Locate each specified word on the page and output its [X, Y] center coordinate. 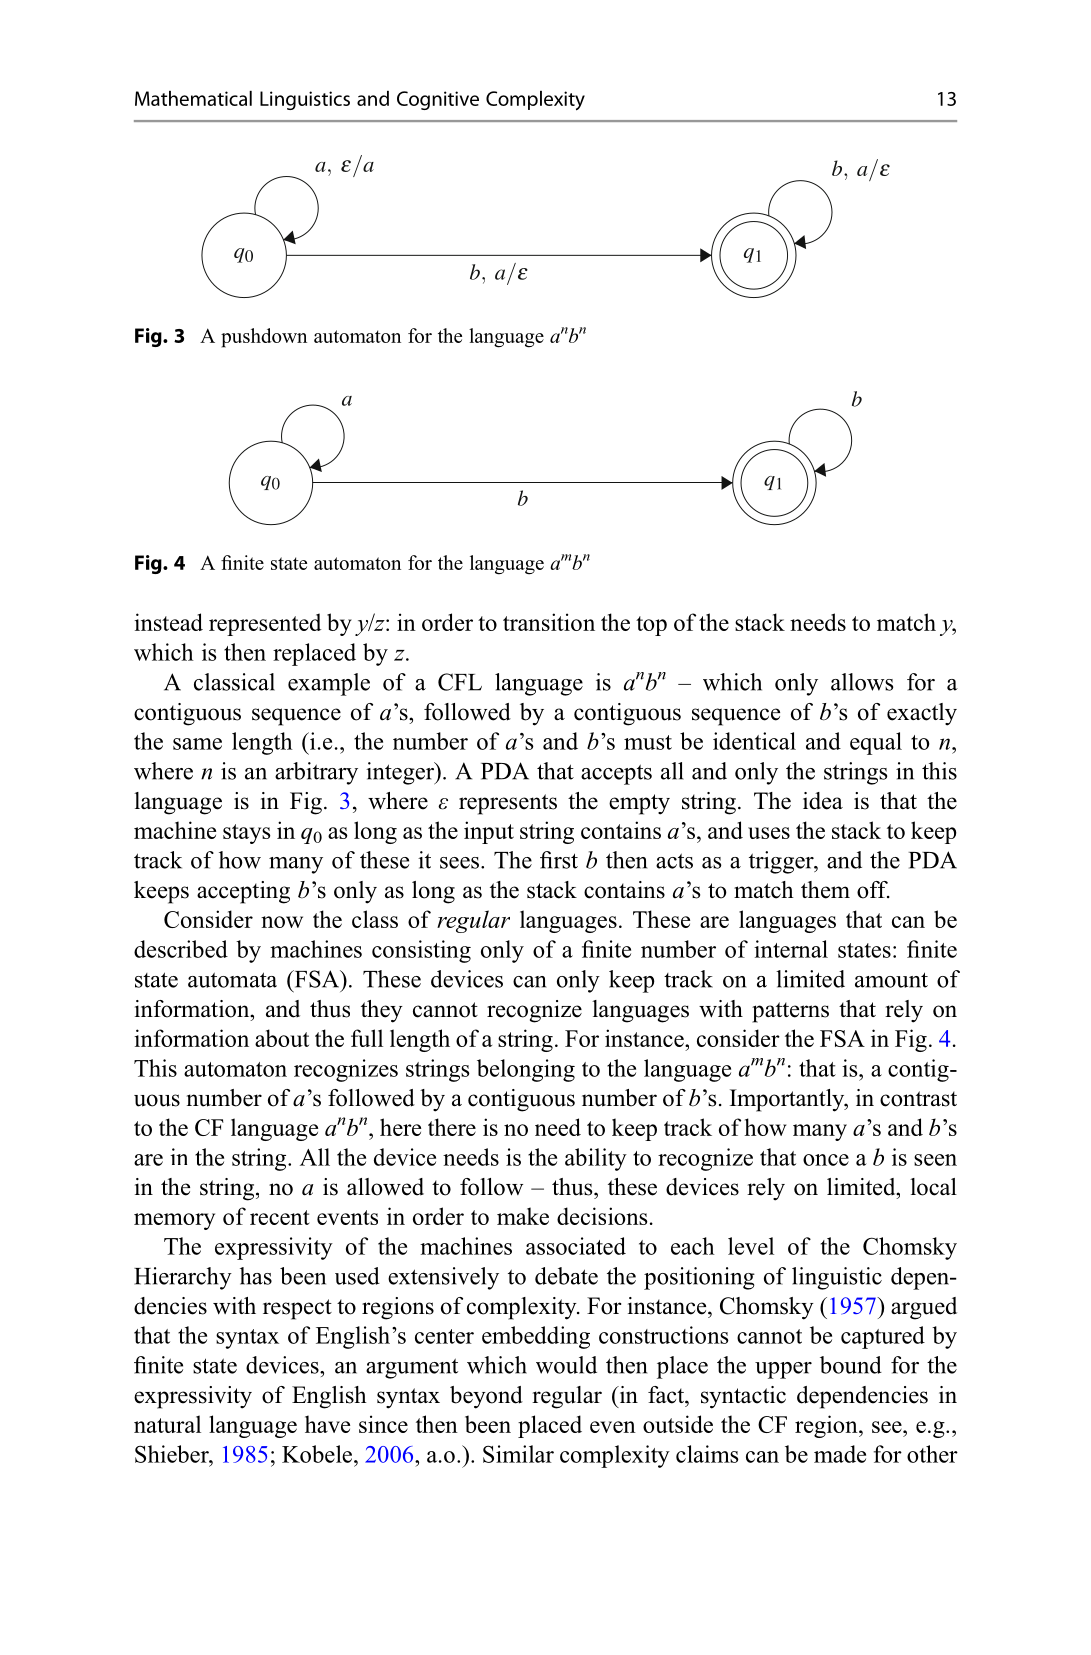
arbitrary [316, 773]
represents [508, 804]
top [651, 626]
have [327, 1424]
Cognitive [438, 100]
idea [823, 801]
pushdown [264, 338]
